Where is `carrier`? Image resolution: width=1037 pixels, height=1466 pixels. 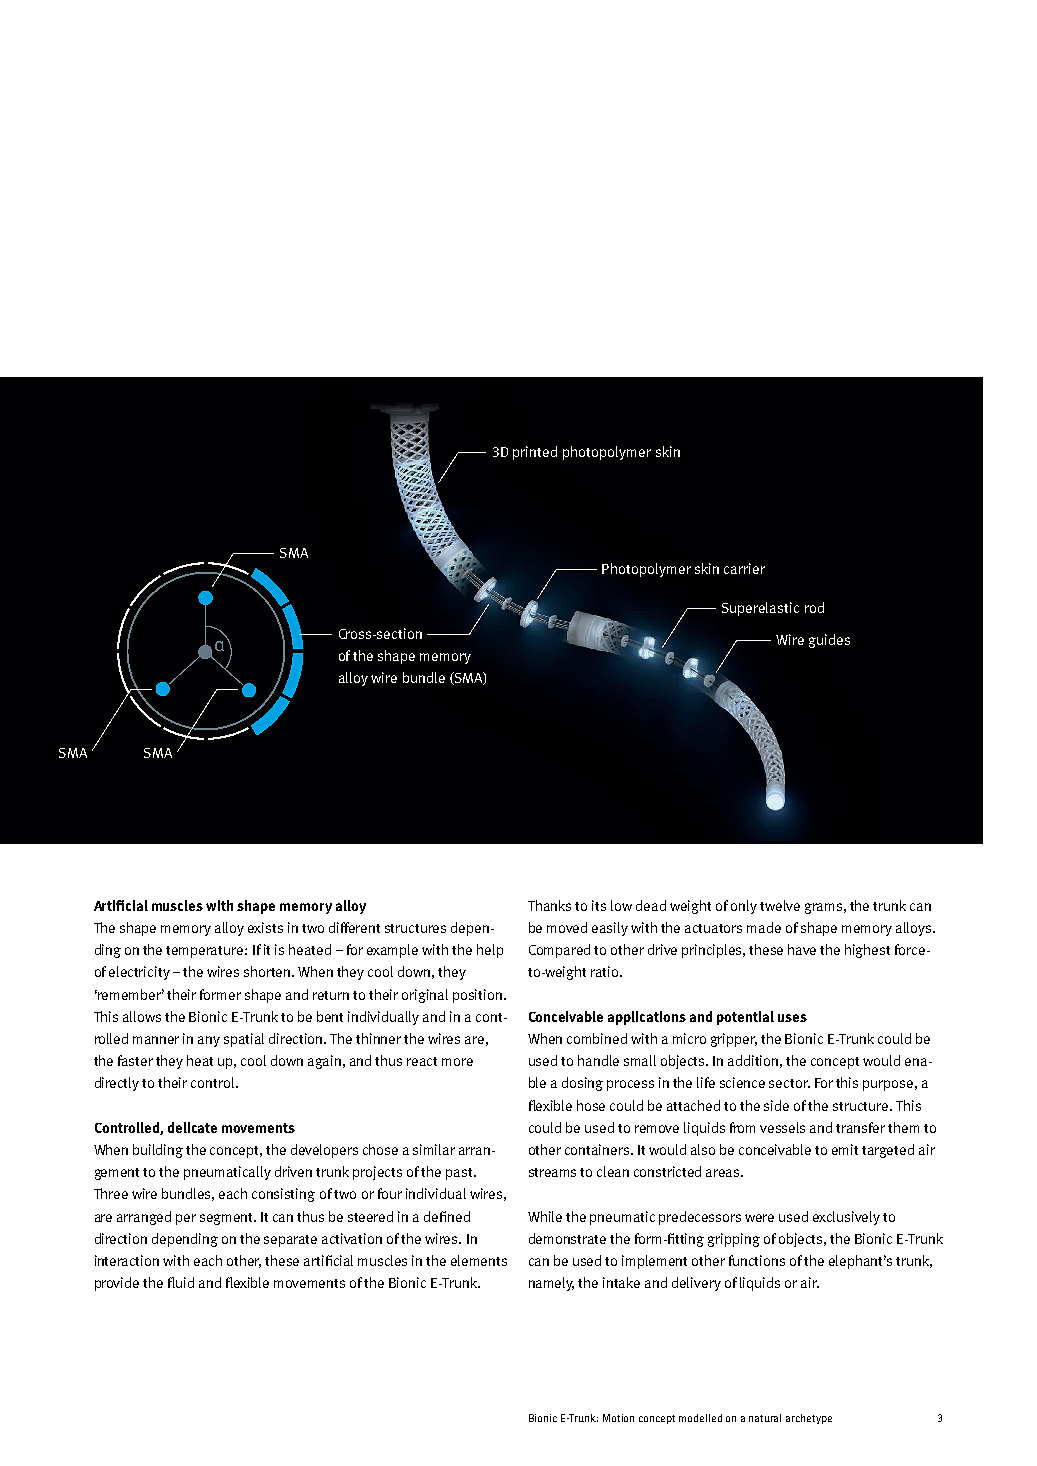 carrier is located at coordinates (744, 568).
